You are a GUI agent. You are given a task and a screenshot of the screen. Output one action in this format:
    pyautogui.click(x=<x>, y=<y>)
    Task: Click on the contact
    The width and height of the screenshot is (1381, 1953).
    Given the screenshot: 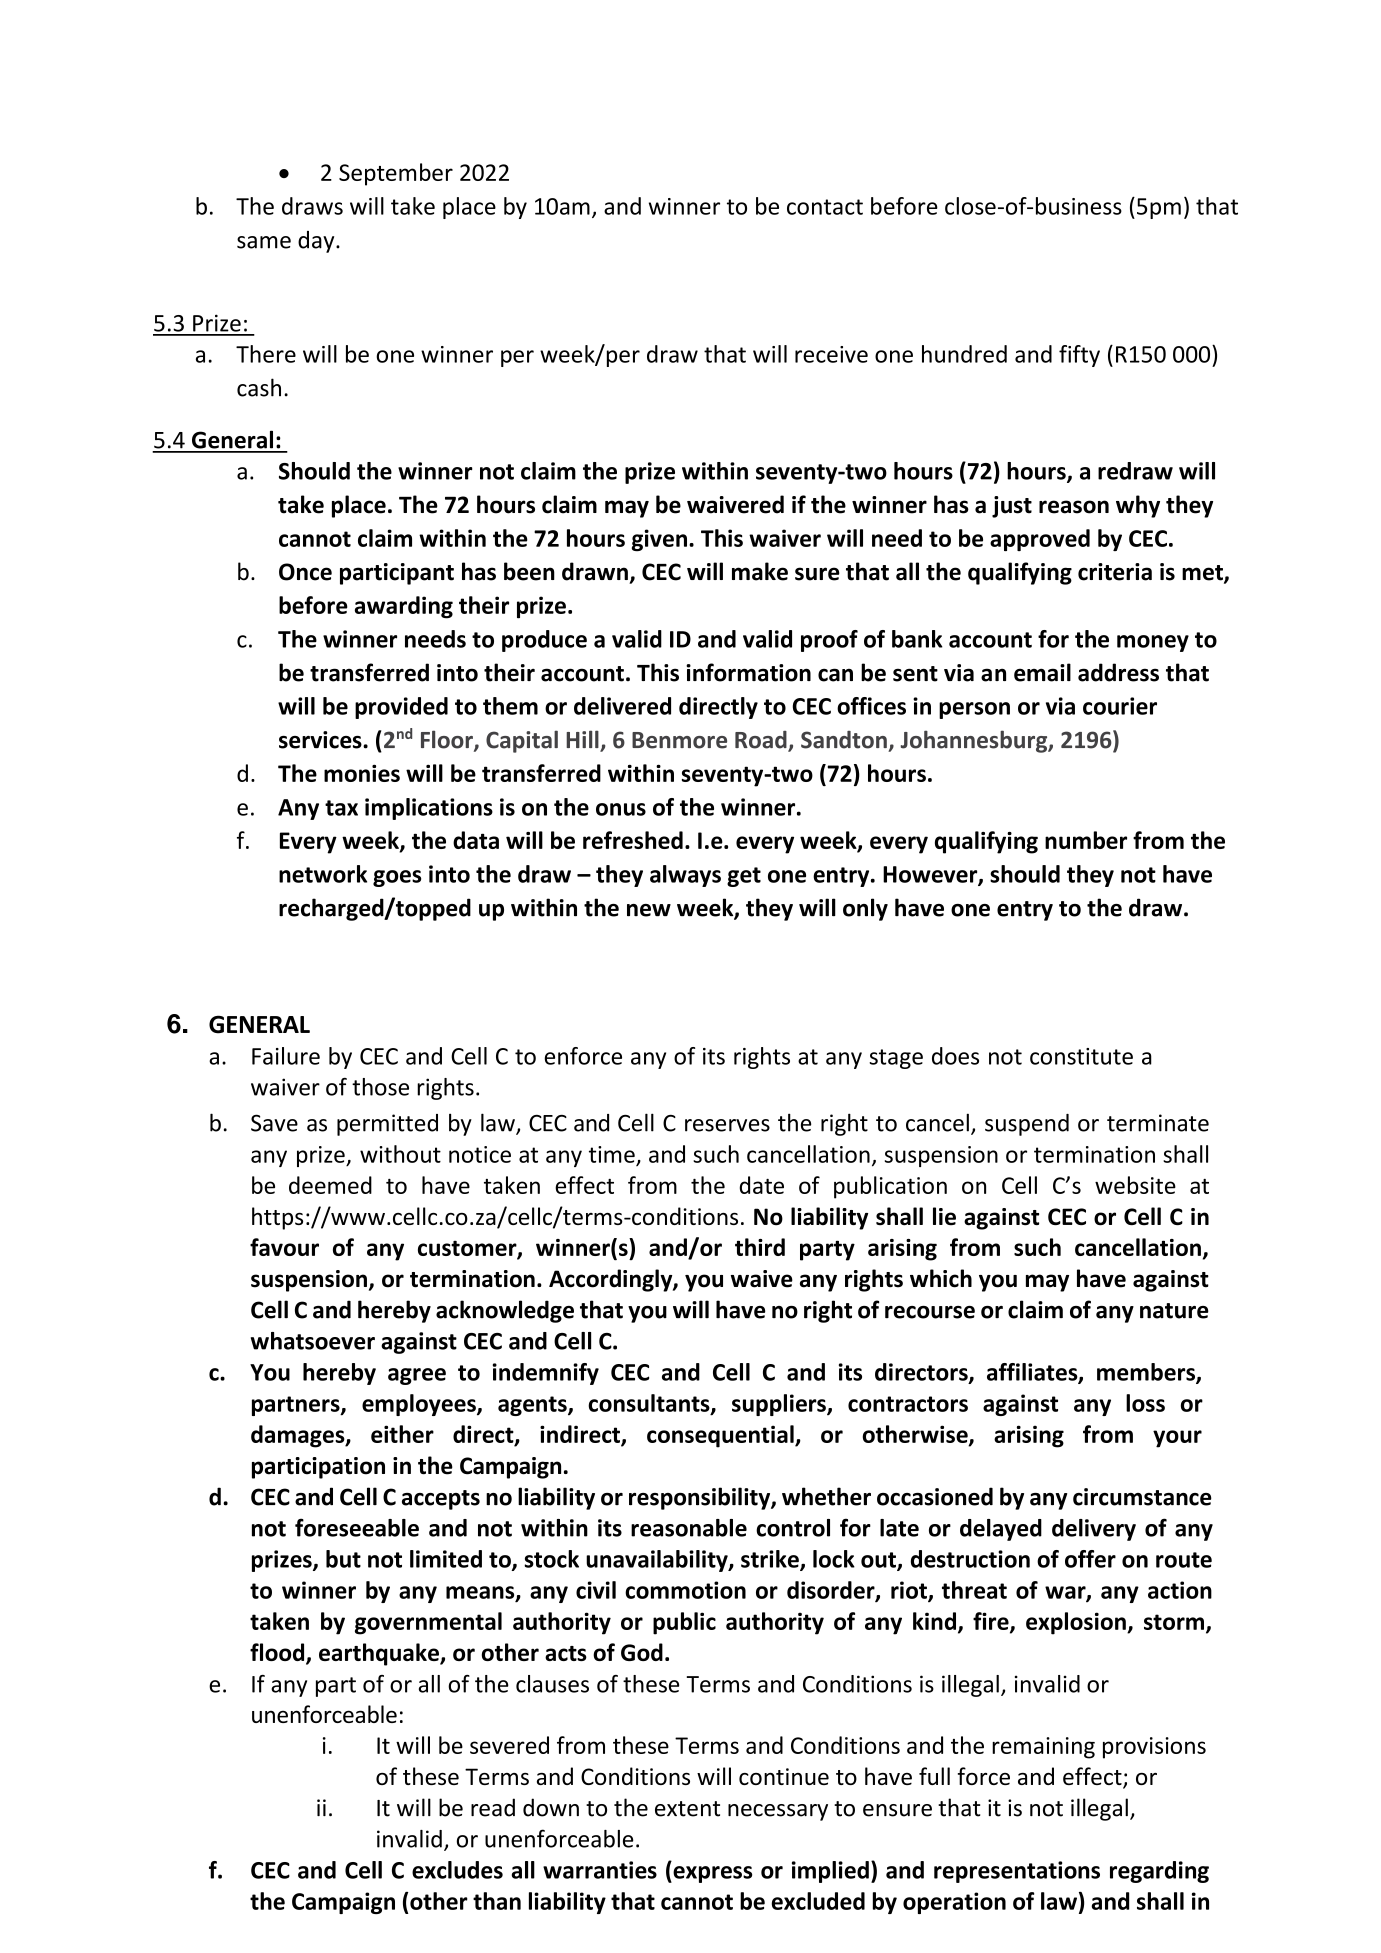 What is the action you would take?
    pyautogui.click(x=825, y=207)
